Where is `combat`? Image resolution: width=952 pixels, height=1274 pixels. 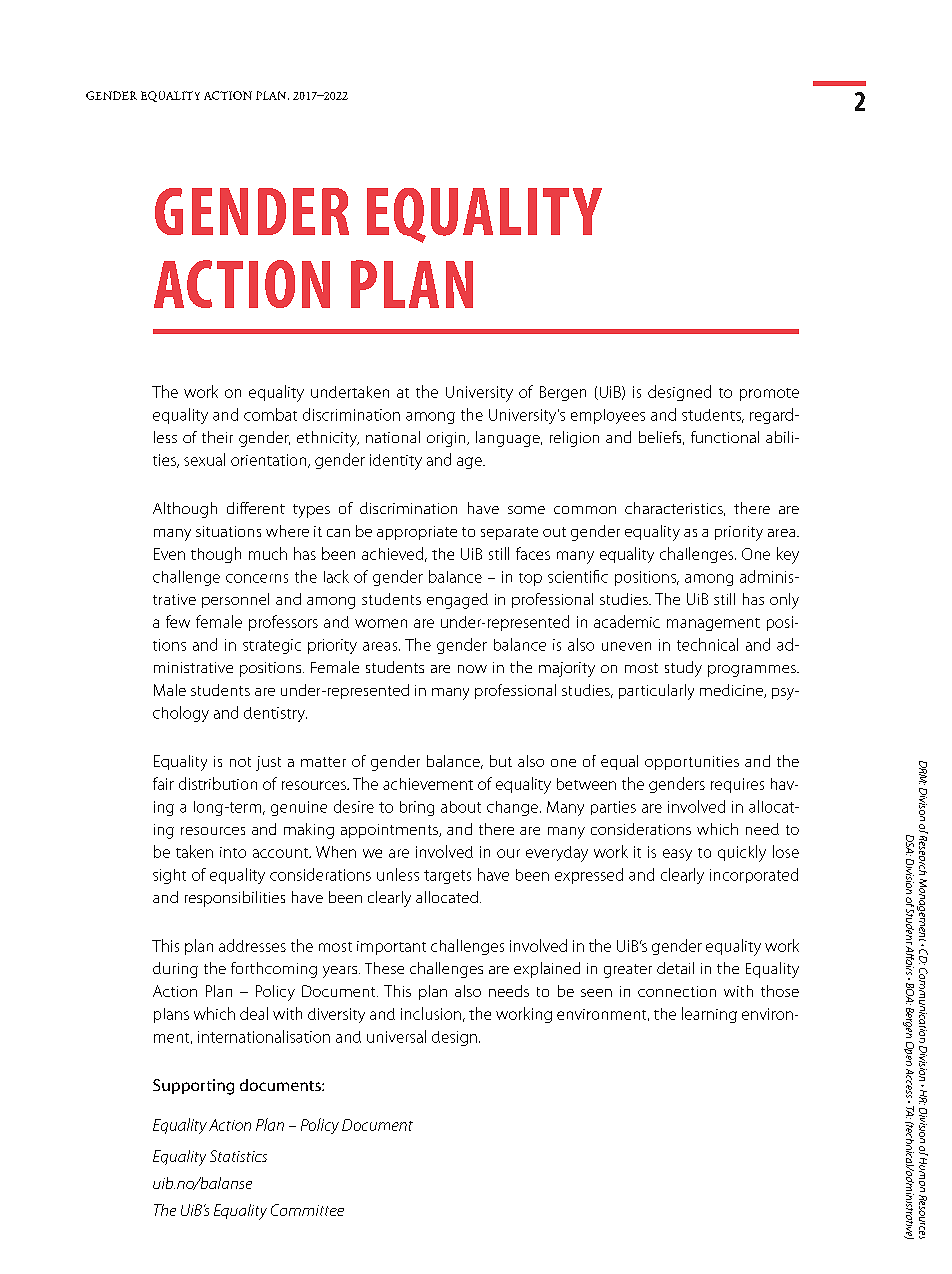 combat is located at coordinates (270, 414).
